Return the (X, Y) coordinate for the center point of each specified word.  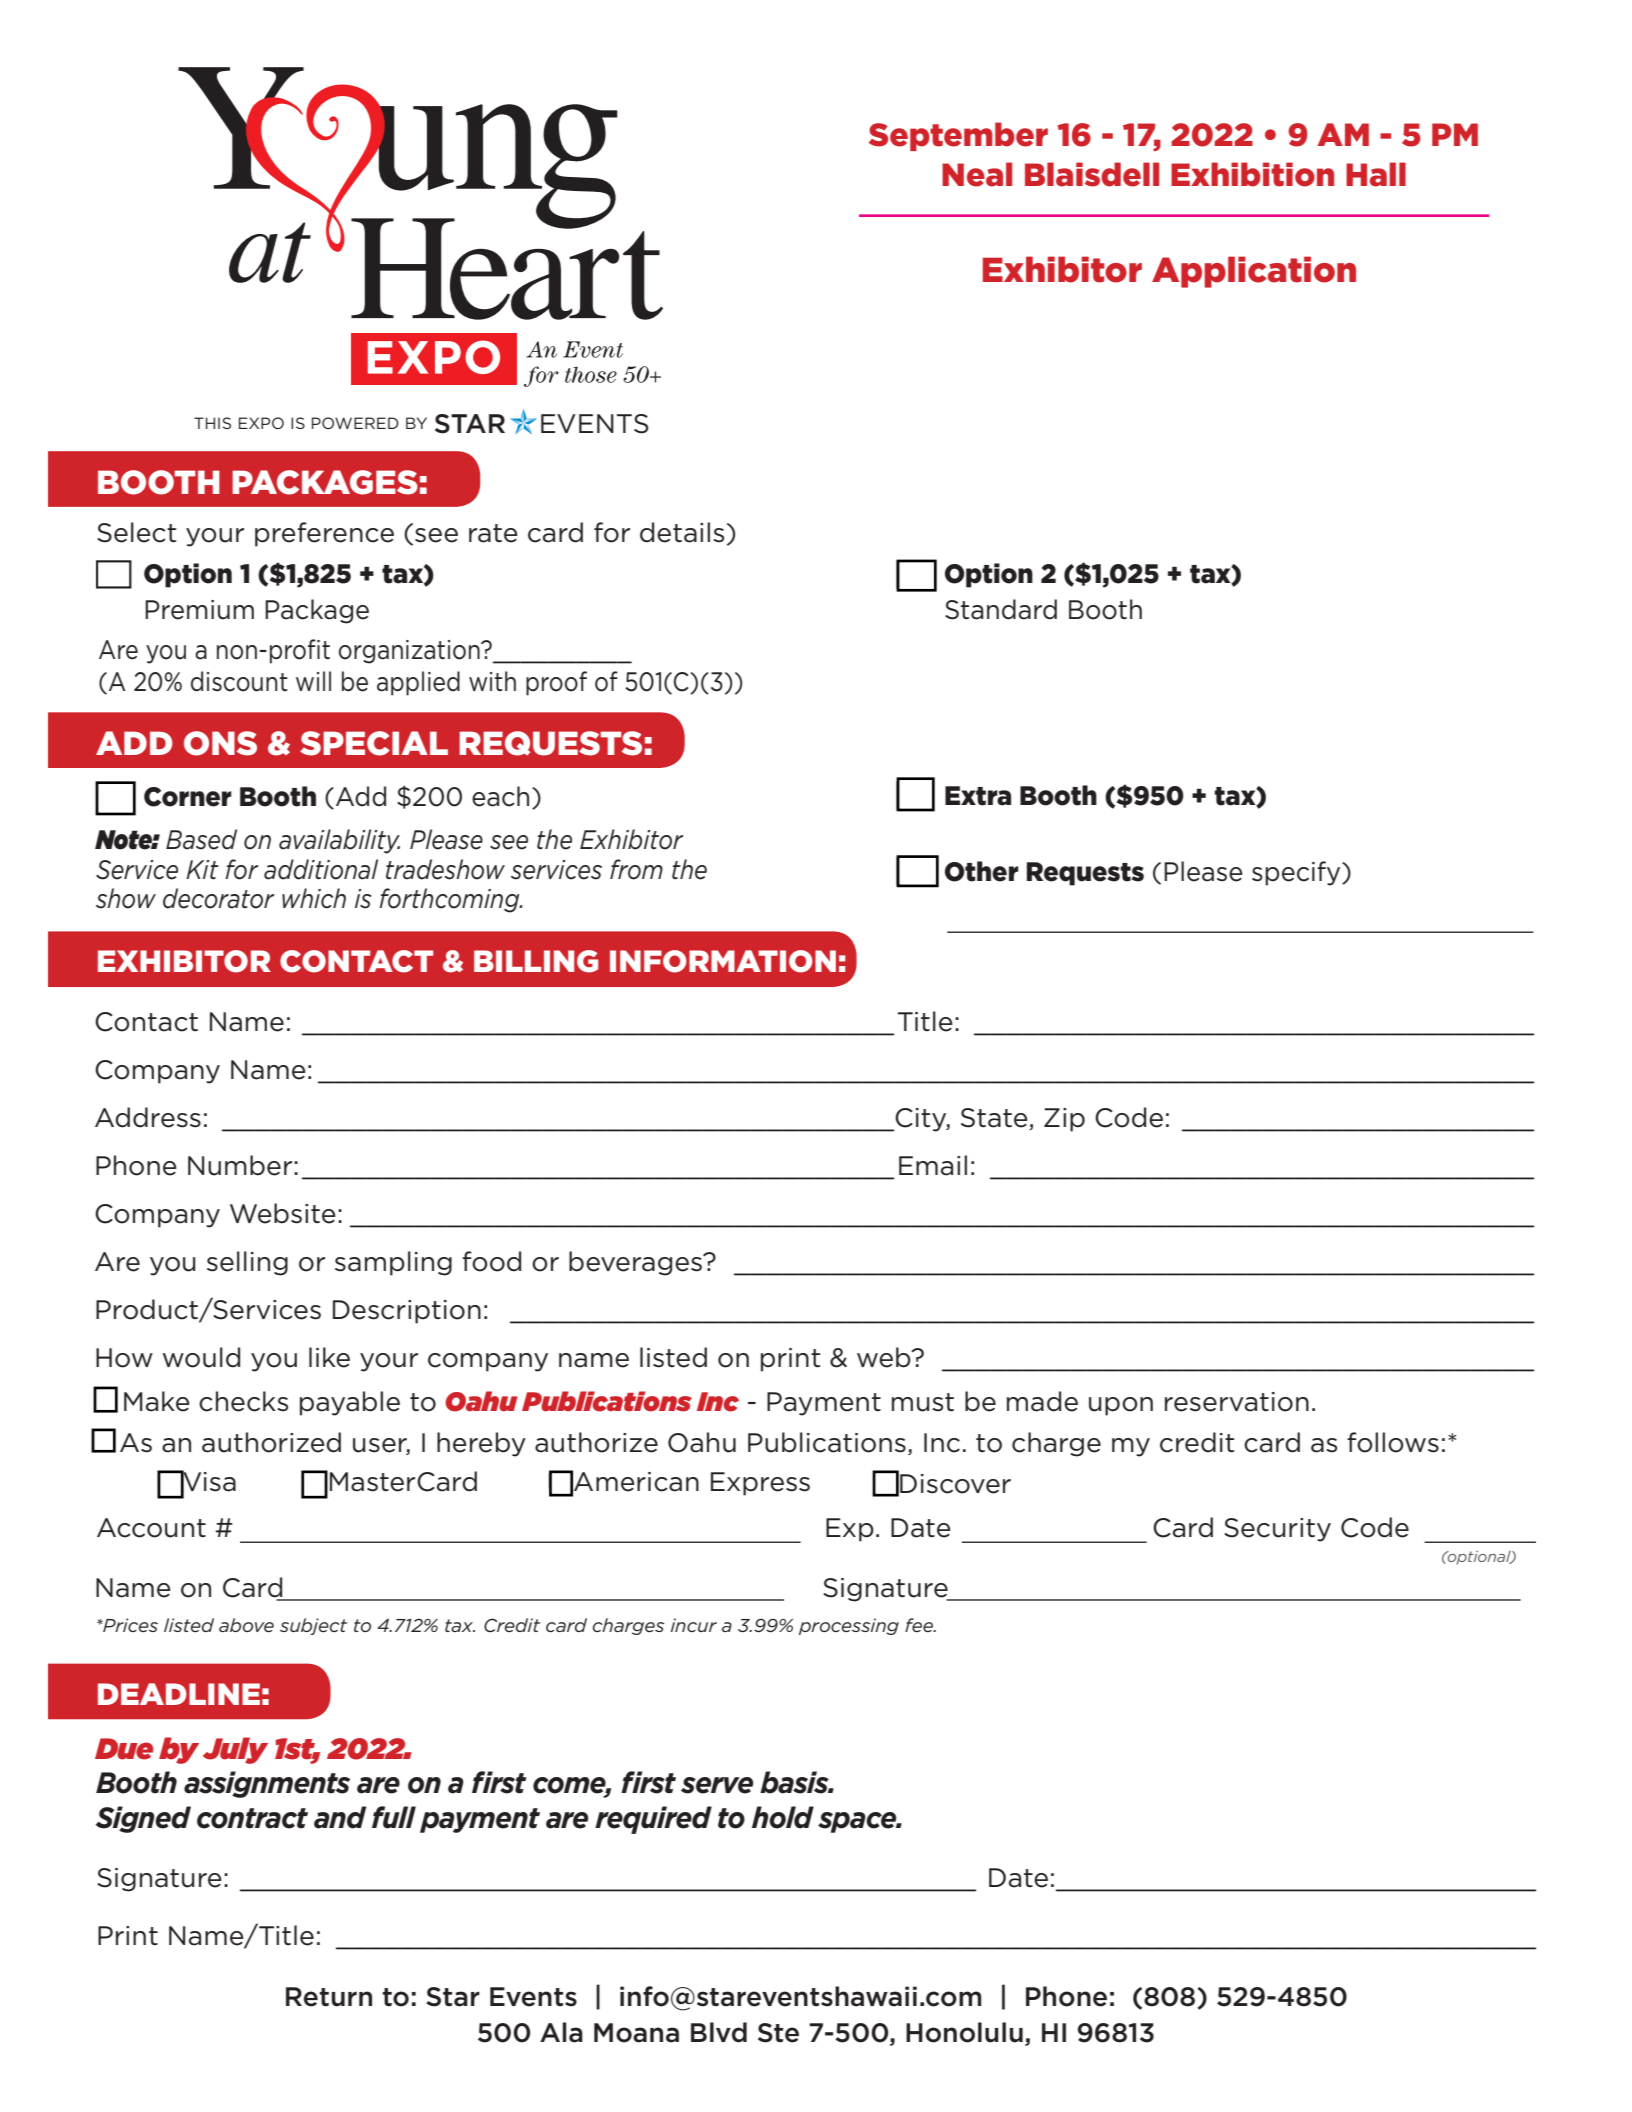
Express (760, 1484)
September (958, 136)
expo (261, 423)
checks (243, 1401)
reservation (1237, 1402)
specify (1297, 873)
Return (329, 1997)
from (636, 869)
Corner (188, 797)
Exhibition (1252, 174)
